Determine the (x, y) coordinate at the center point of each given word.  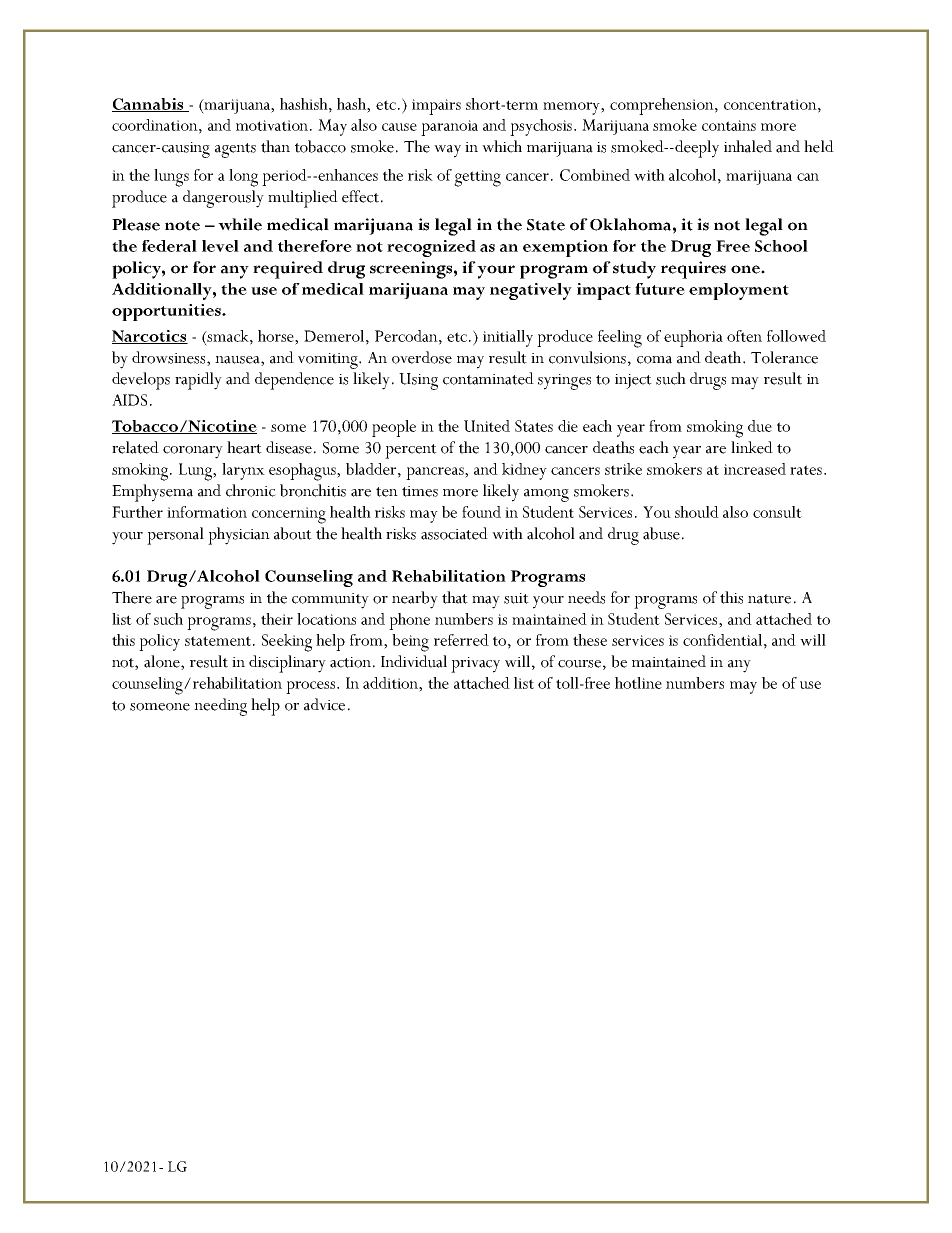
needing (220, 707)
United (487, 426)
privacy (475, 665)
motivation (273, 125)
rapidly (198, 381)
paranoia (449, 128)
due (760, 426)
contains (729, 125)
